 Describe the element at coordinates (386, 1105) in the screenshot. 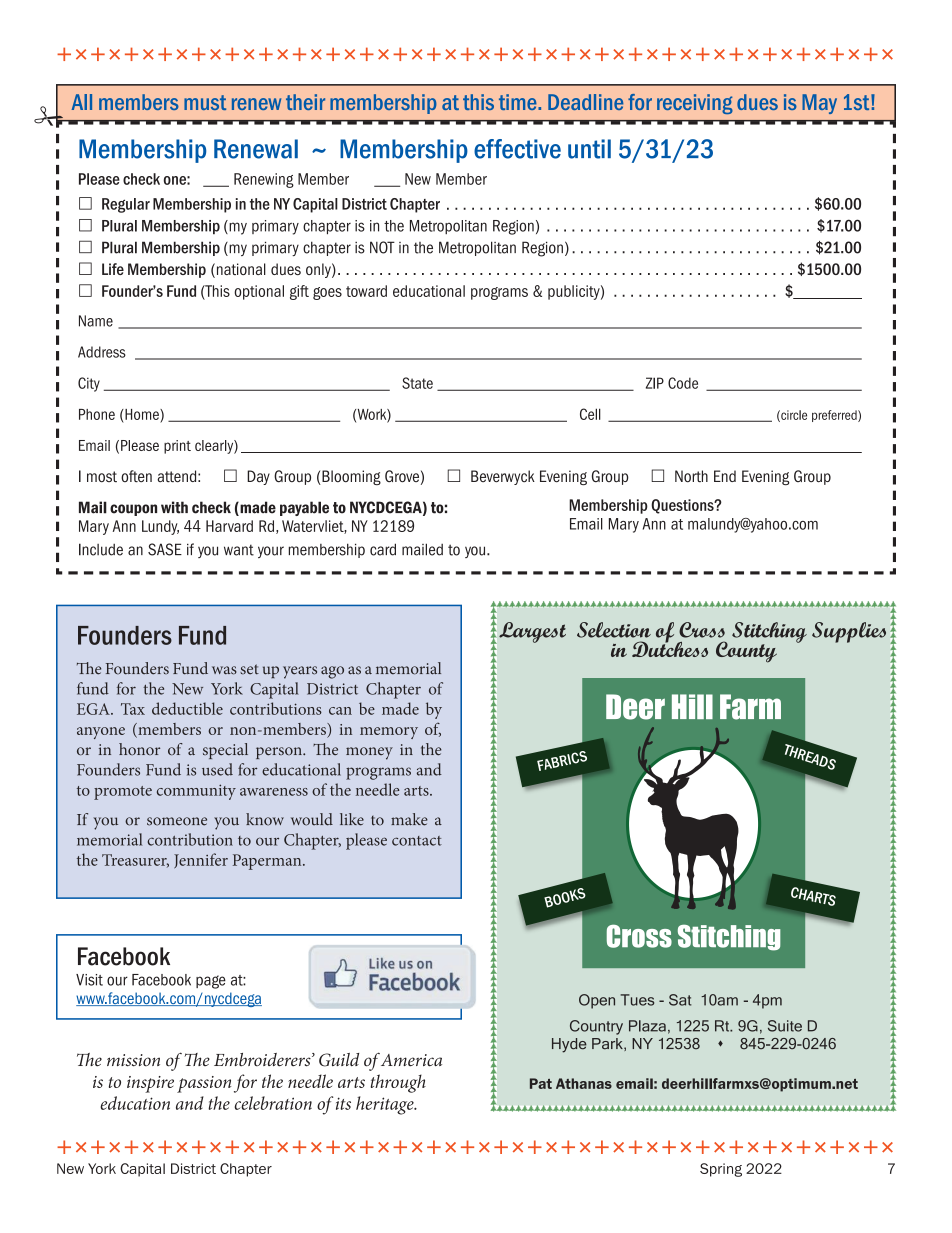

I see `heritage` at that location.
